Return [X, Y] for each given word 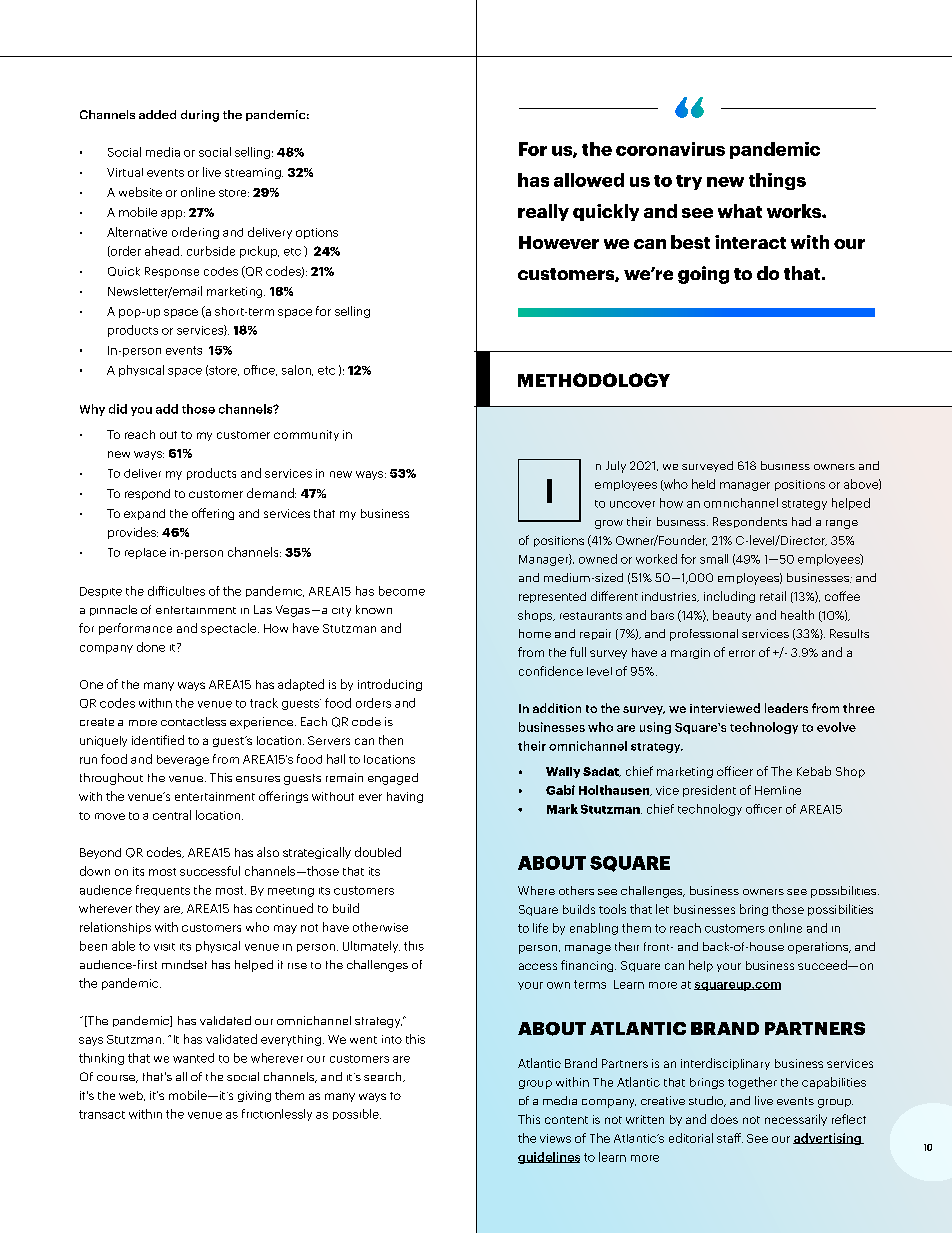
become [402, 591]
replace [145, 553]
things [777, 181]
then [391, 740]
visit [164, 947]
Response [172, 272]
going [703, 275]
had [801, 521]
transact [102, 1114]
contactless [193, 721]
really [543, 212]
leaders [786, 708]
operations [819, 948]
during [200, 116]
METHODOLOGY [594, 380]
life [540, 928]
